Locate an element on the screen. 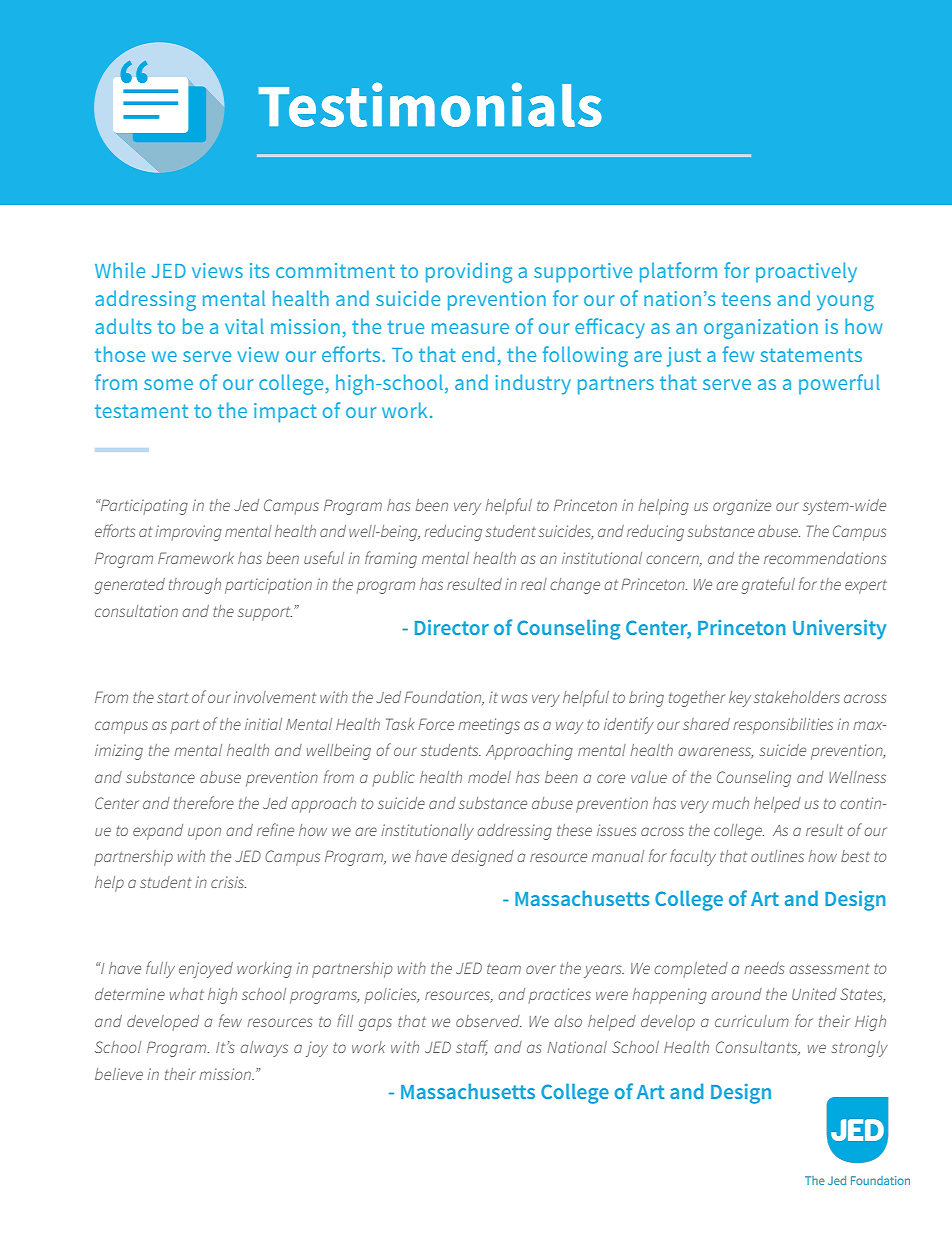 The height and width of the screenshot is (1233, 952). its is located at coordinates (259, 270).
